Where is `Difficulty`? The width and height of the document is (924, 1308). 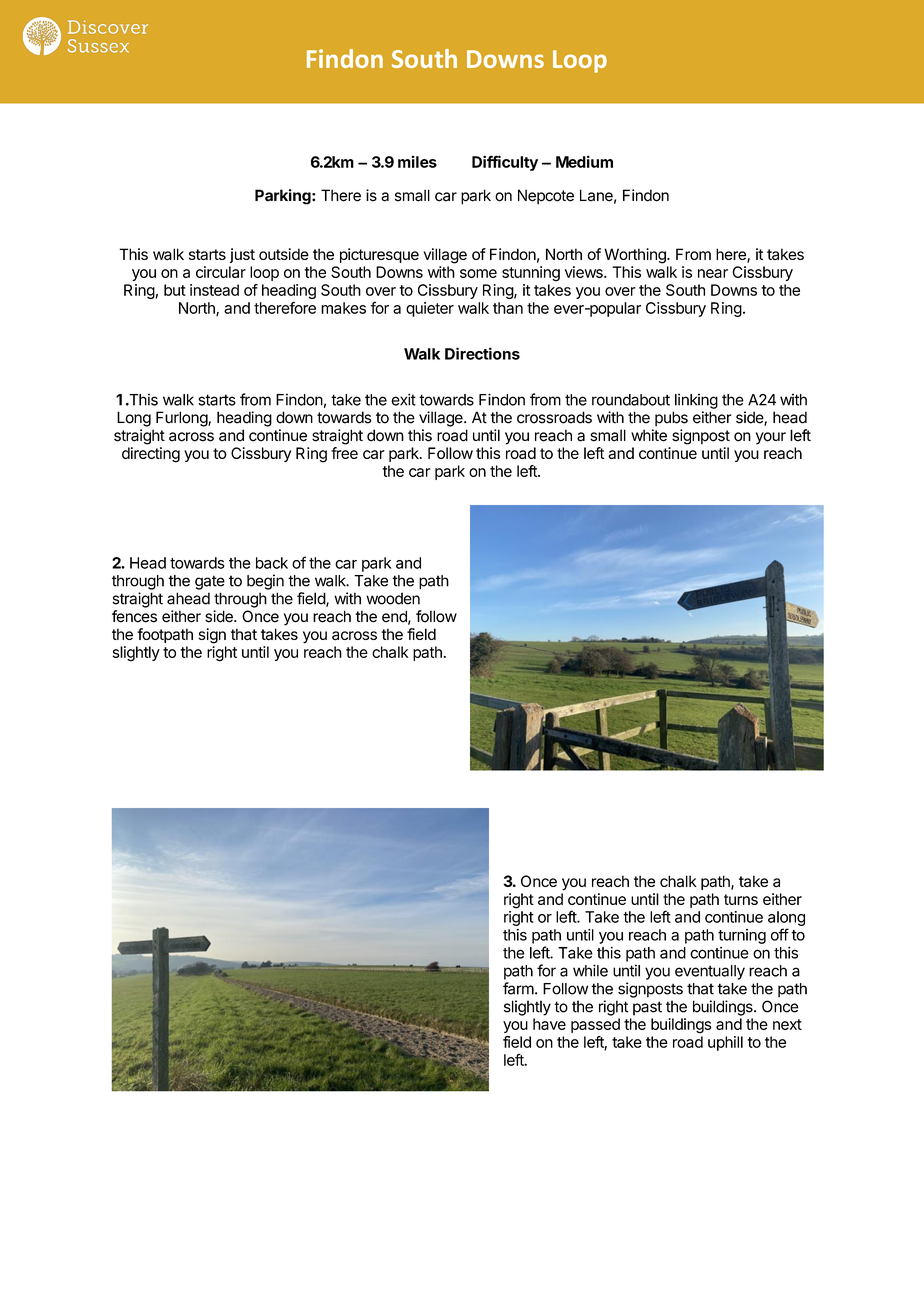 Difficulty is located at coordinates (505, 163).
